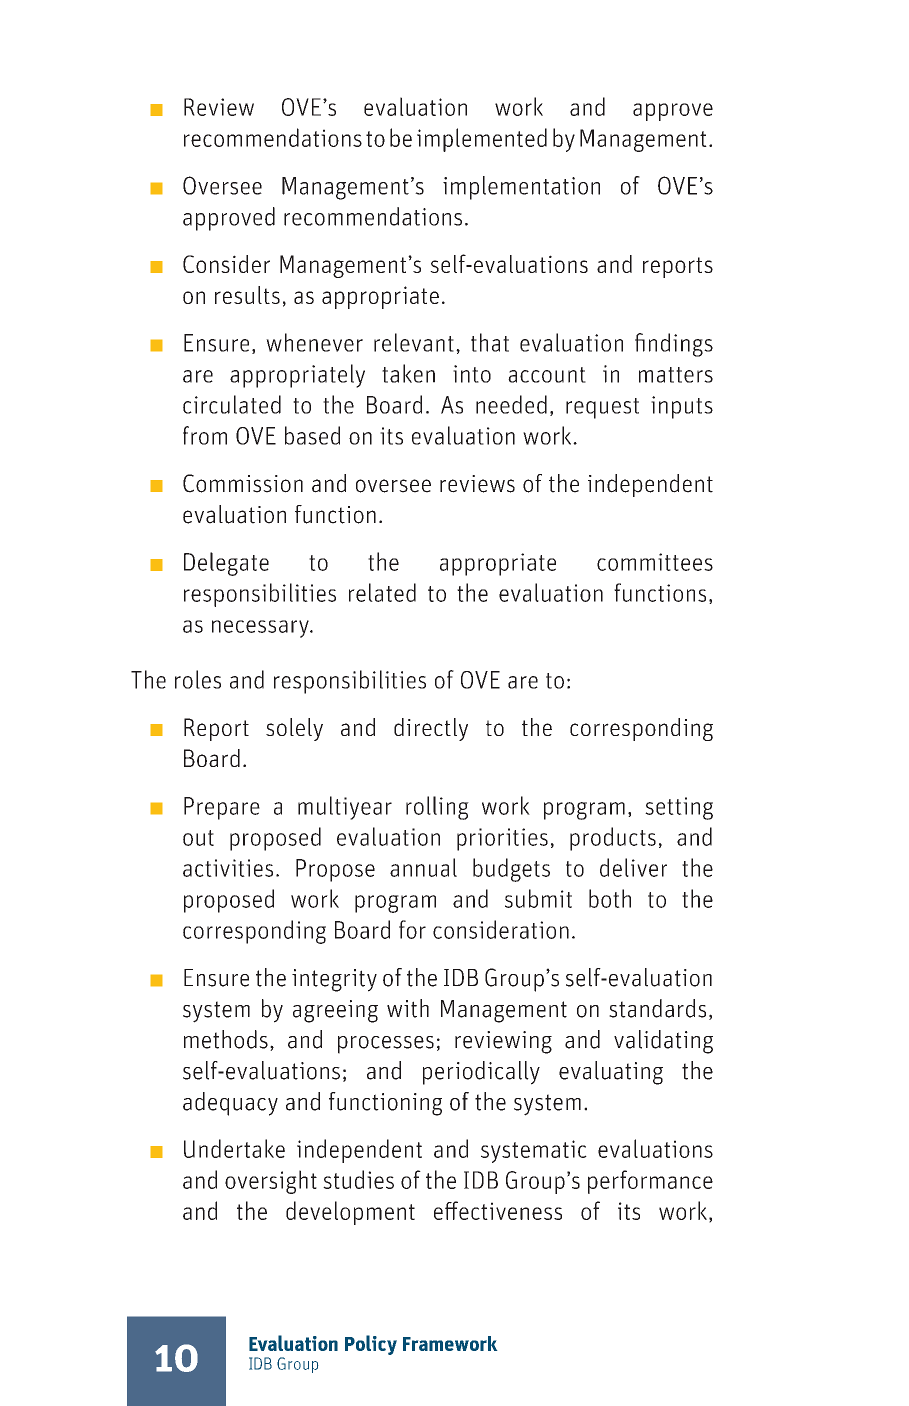  What do you see at coordinates (371, 1345) in the document?
I see `Policy` at bounding box center [371, 1345].
